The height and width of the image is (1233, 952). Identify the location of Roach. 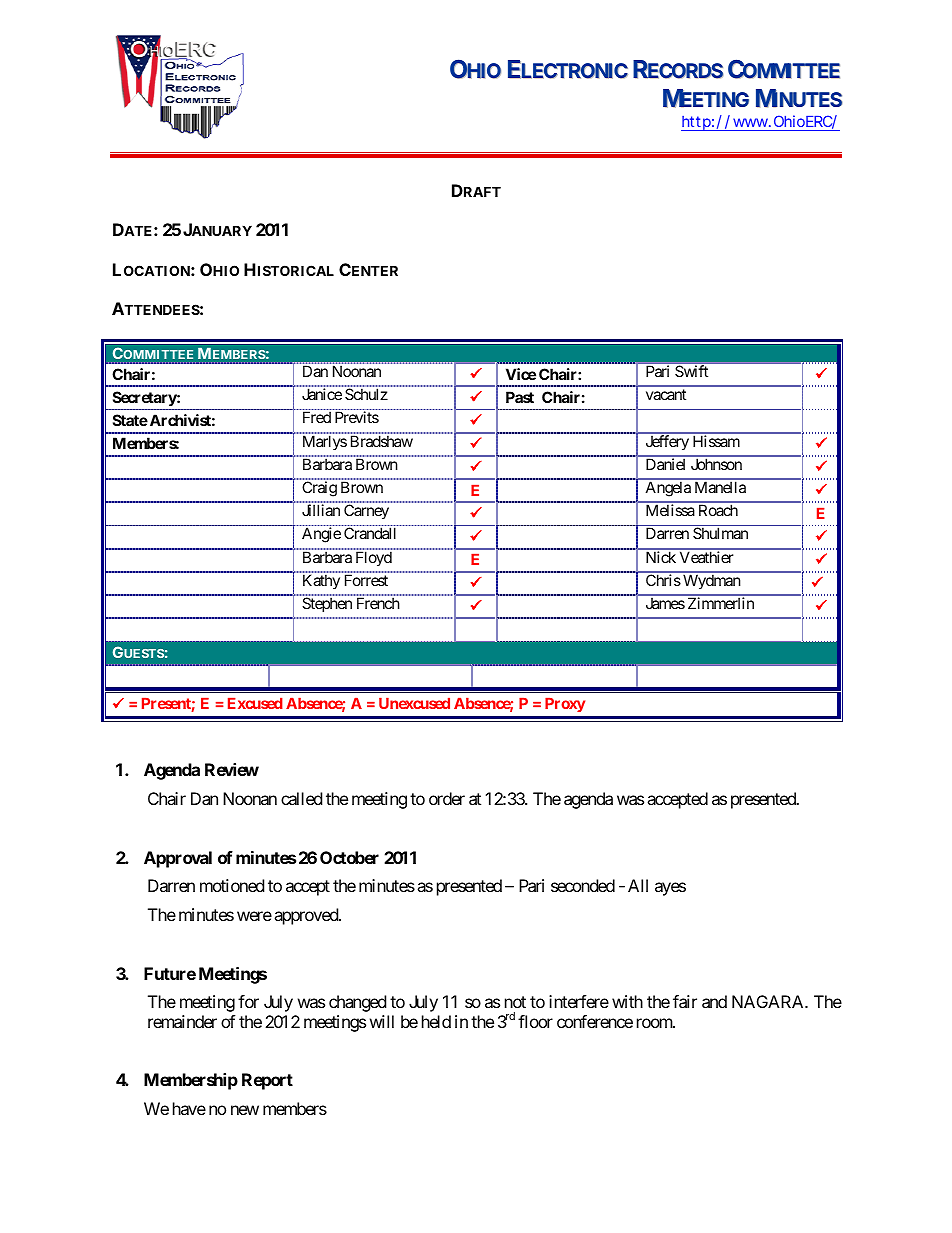
(718, 510).
